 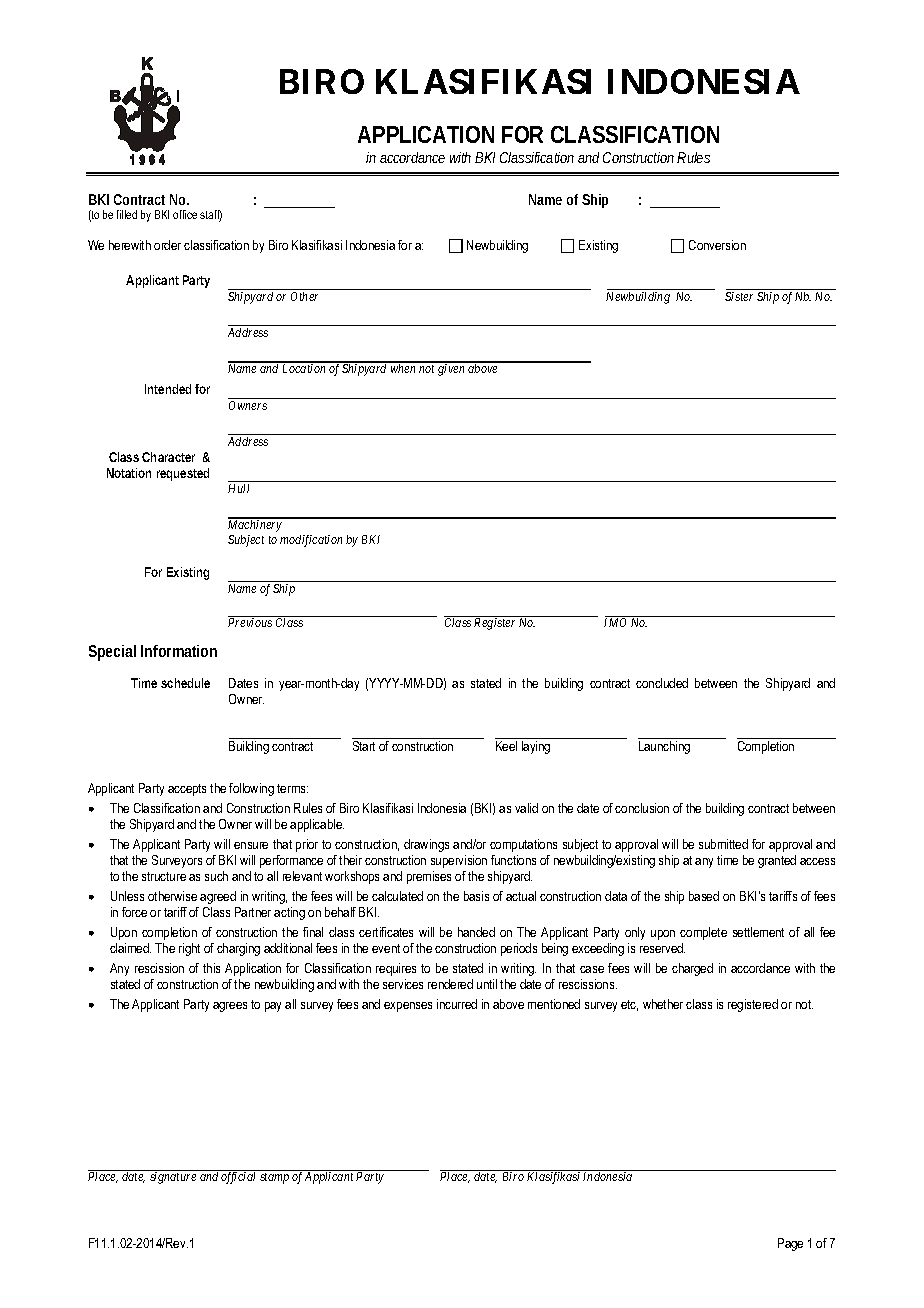 I want to click on Launching, so click(x=664, y=747).
